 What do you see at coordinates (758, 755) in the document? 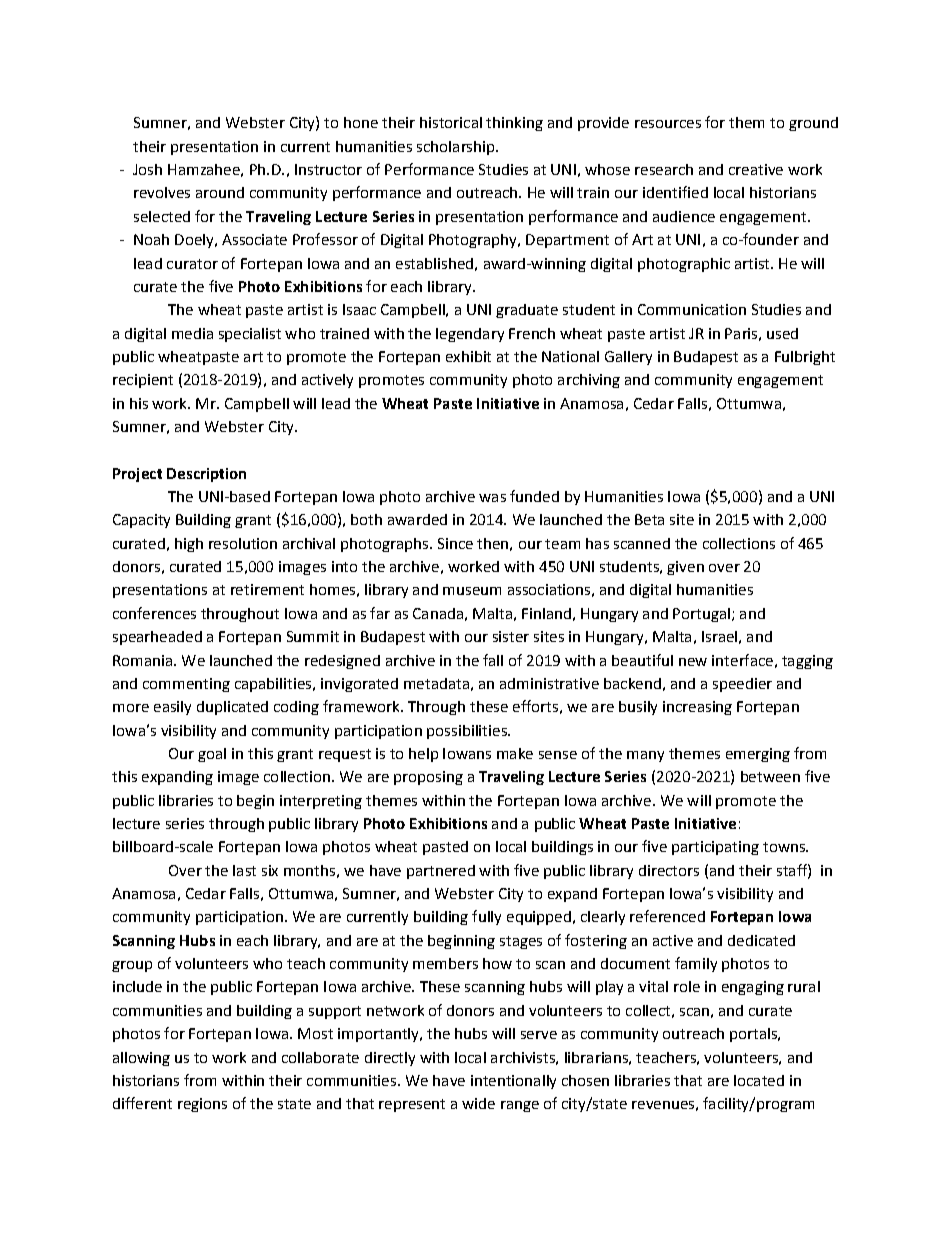
I see `emerging` at bounding box center [758, 755].
